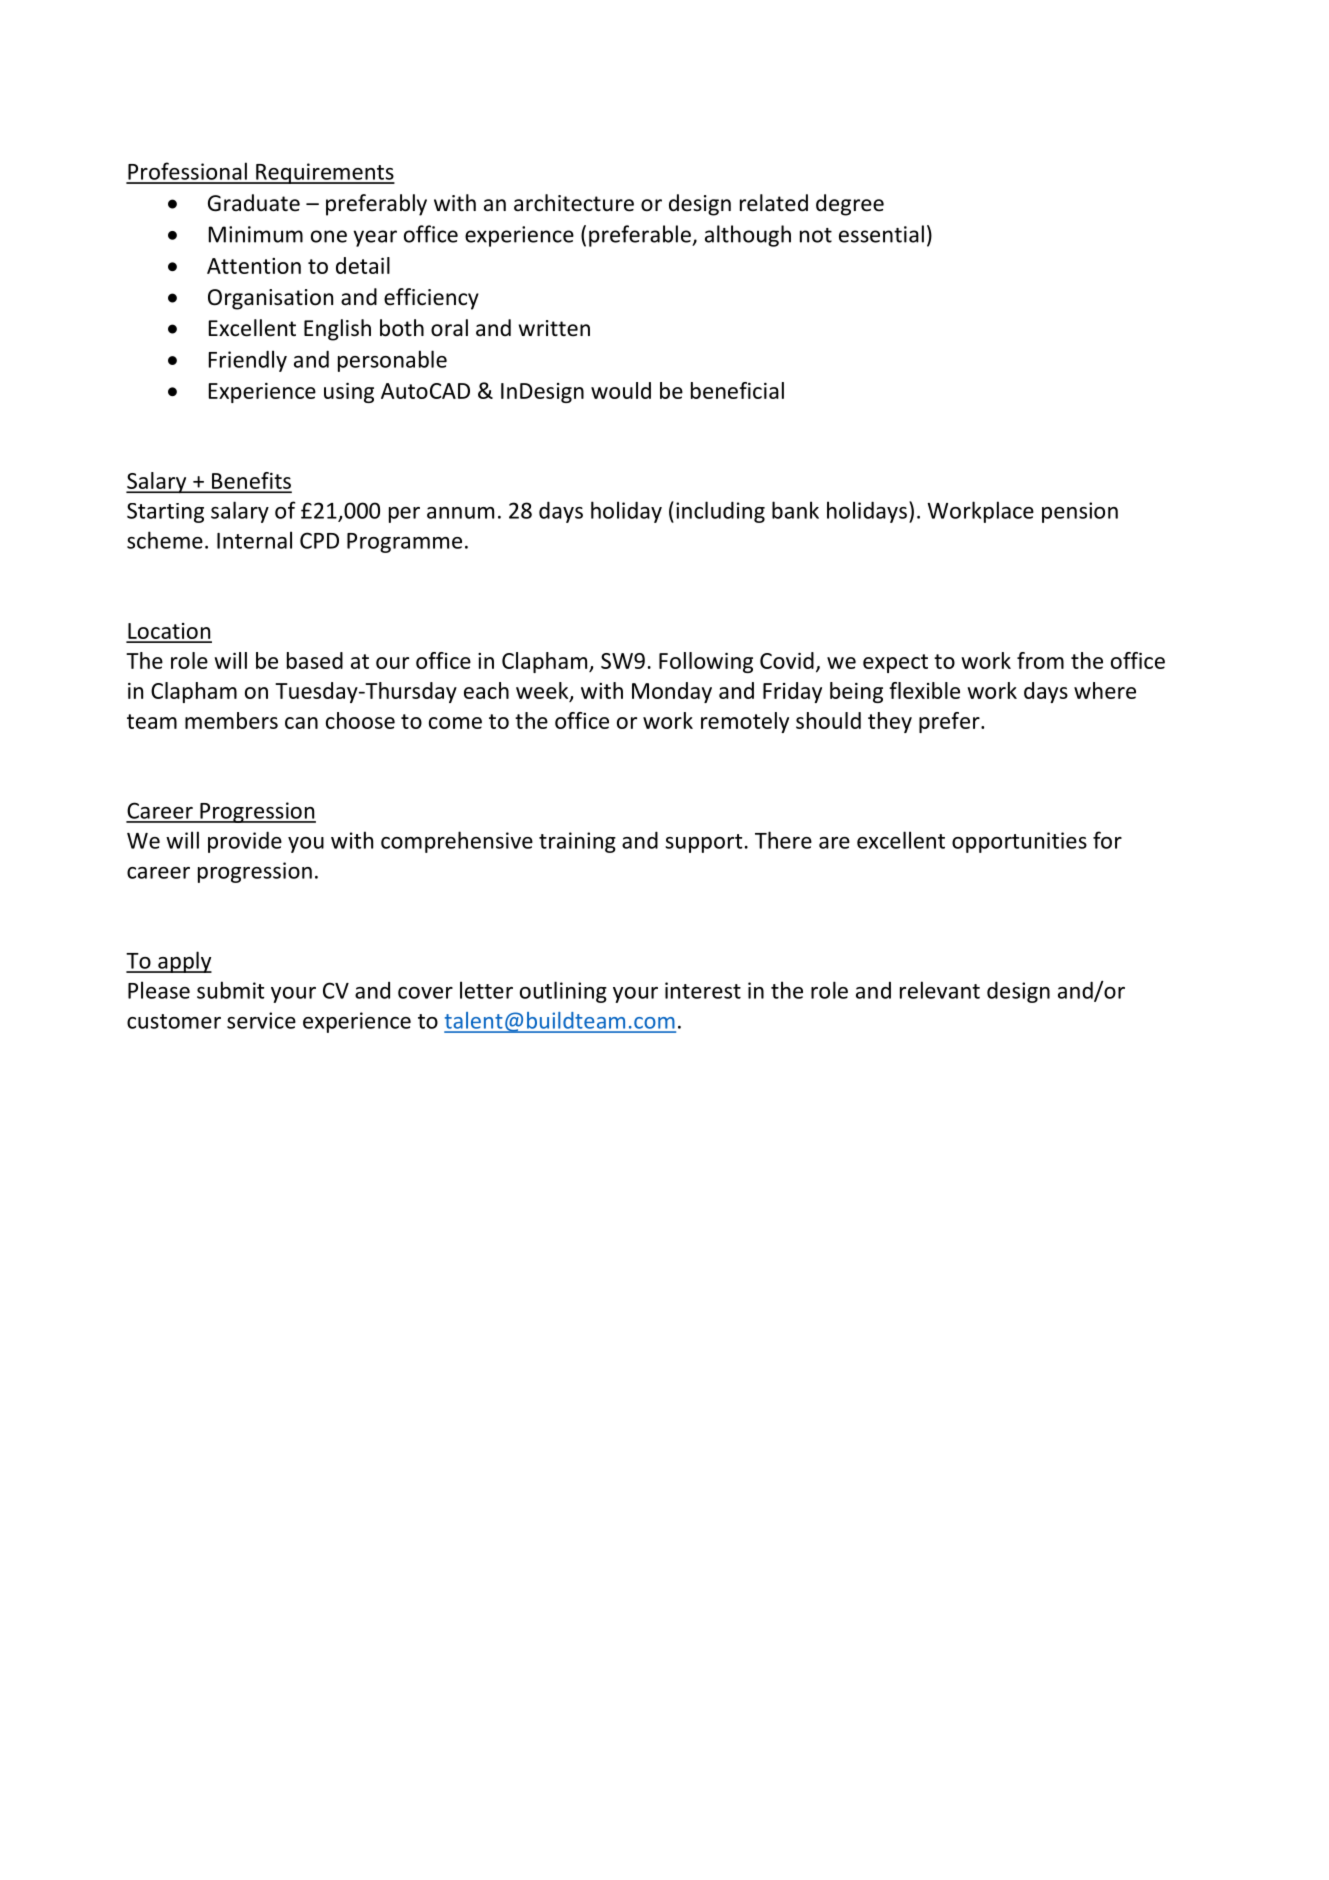 This page has height=1880, width=1329. Describe the element at coordinates (231, 990) in the page. I see `submit` at that location.
